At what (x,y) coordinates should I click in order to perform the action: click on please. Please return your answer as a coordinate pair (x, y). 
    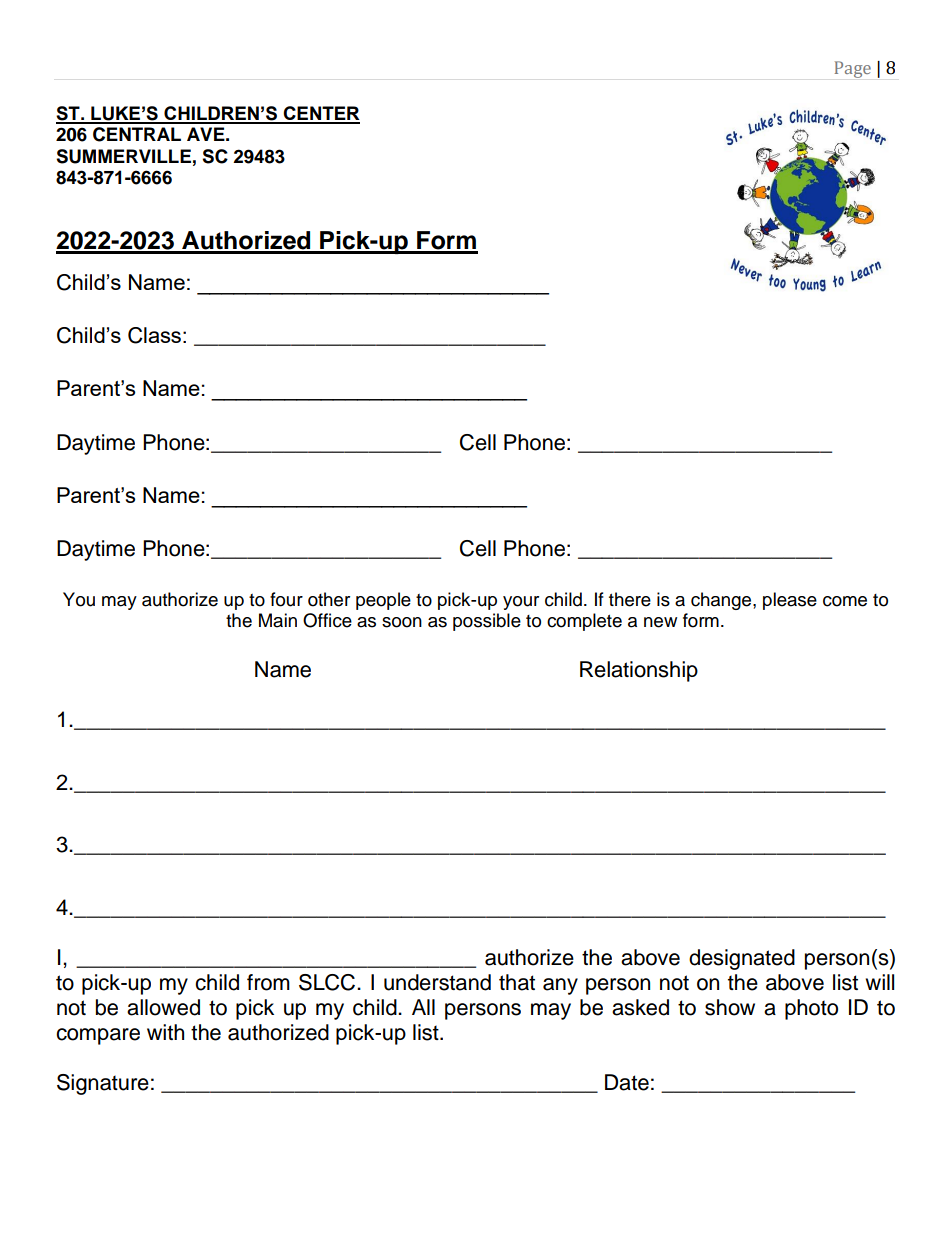
    Looking at the image, I should click on (790, 601).
